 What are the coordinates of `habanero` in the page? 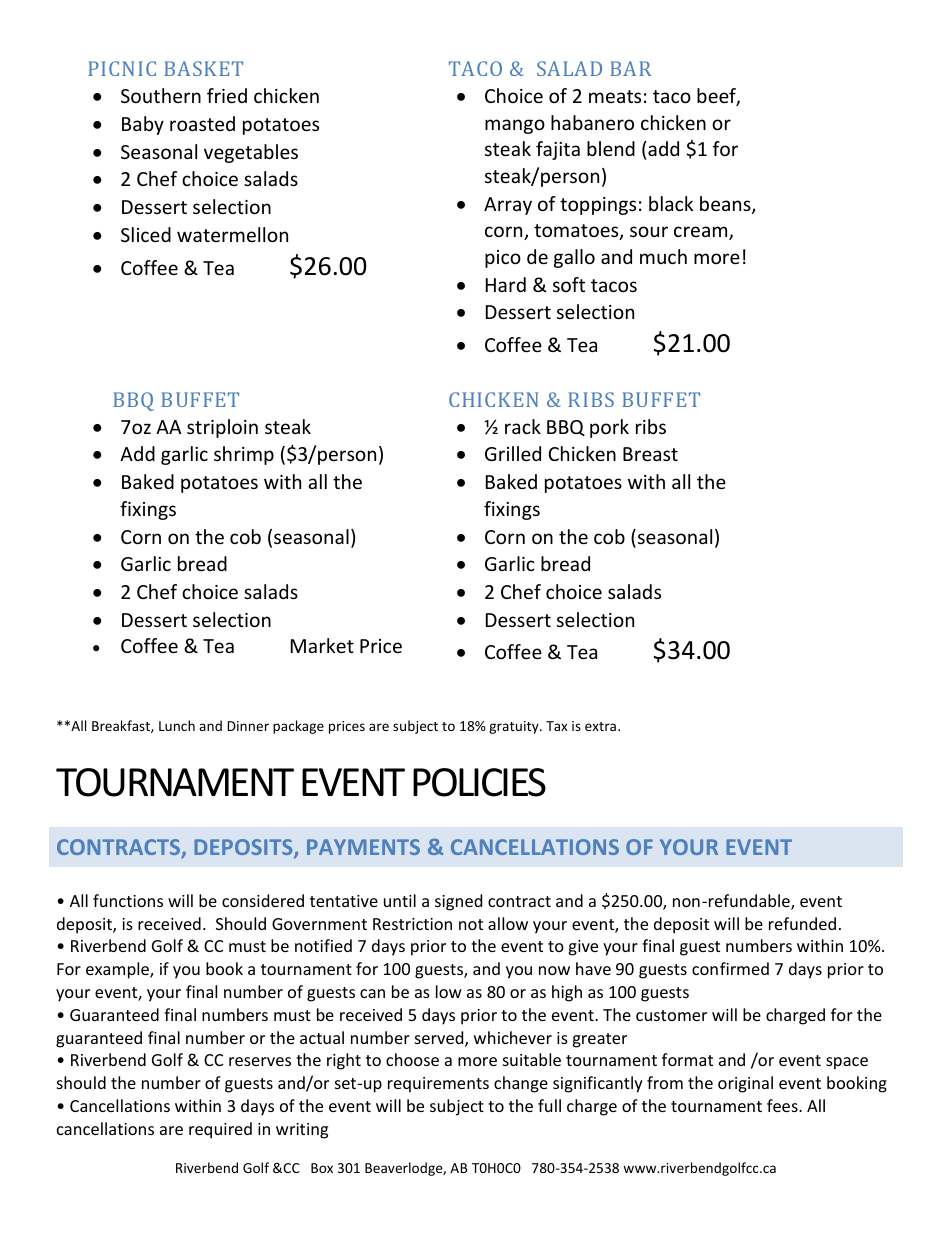 It's located at (592, 122).
